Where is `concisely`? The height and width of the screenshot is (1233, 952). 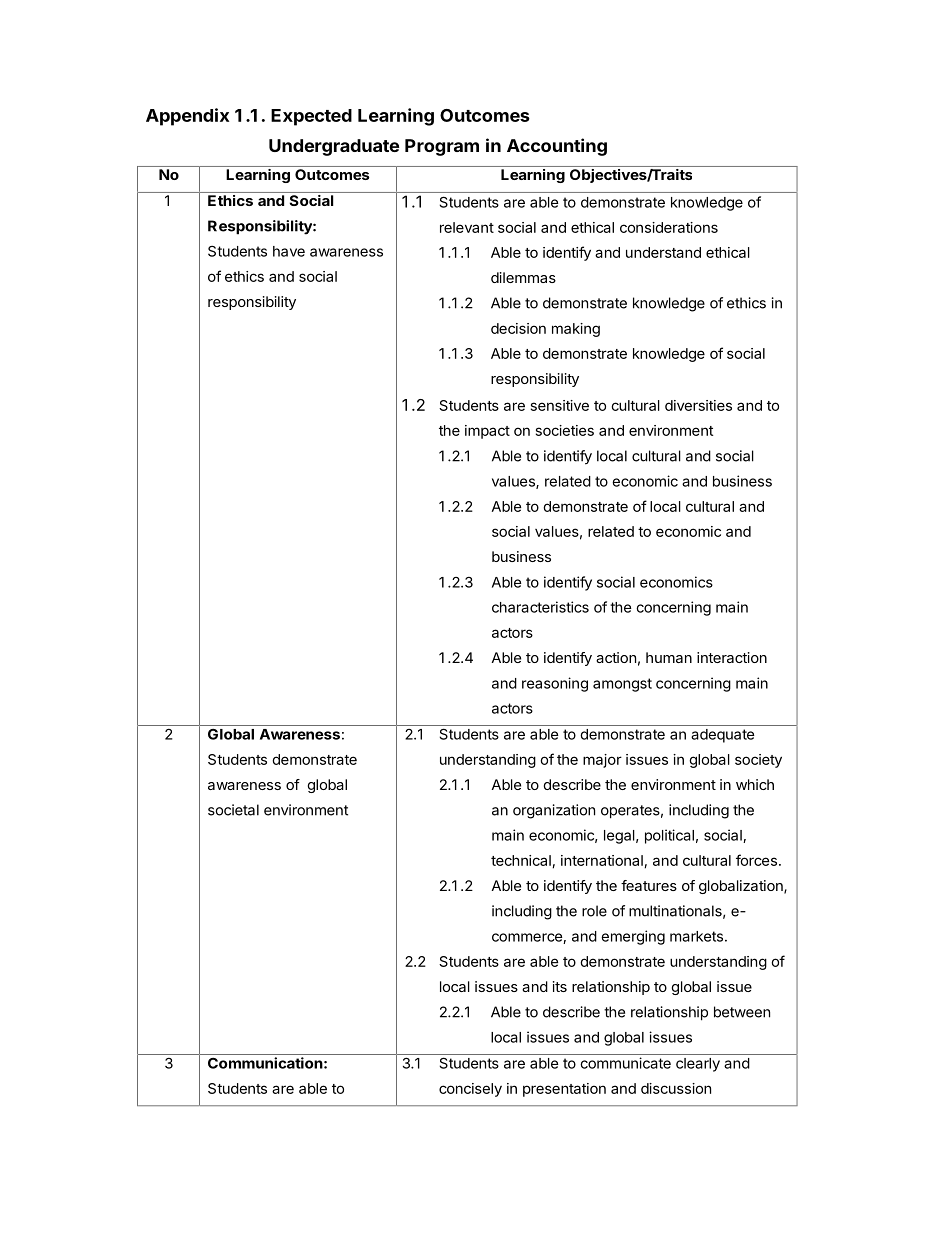
concisely is located at coordinates (470, 1090).
